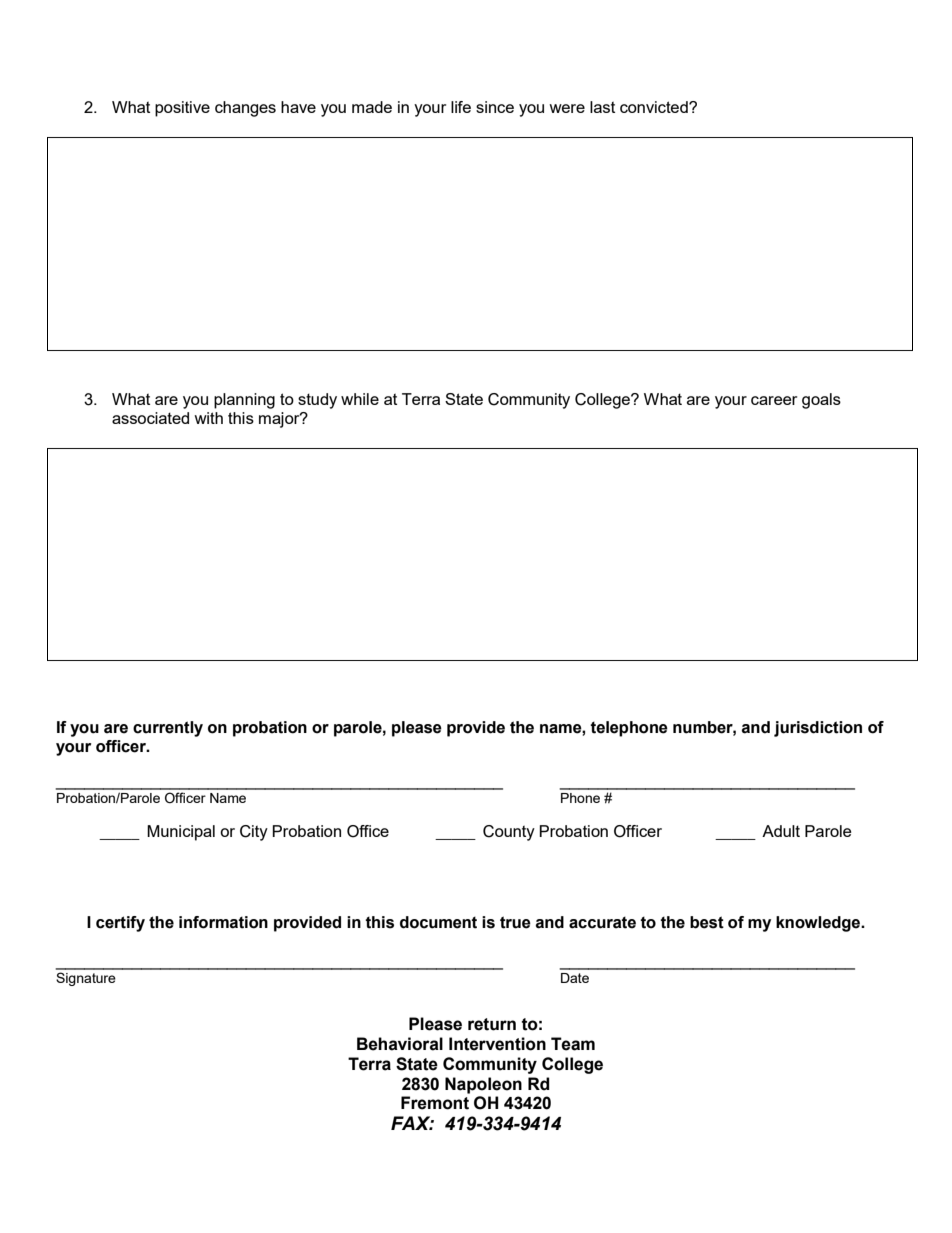  Describe the element at coordinates (774, 400) in the screenshot. I see `career` at that location.
